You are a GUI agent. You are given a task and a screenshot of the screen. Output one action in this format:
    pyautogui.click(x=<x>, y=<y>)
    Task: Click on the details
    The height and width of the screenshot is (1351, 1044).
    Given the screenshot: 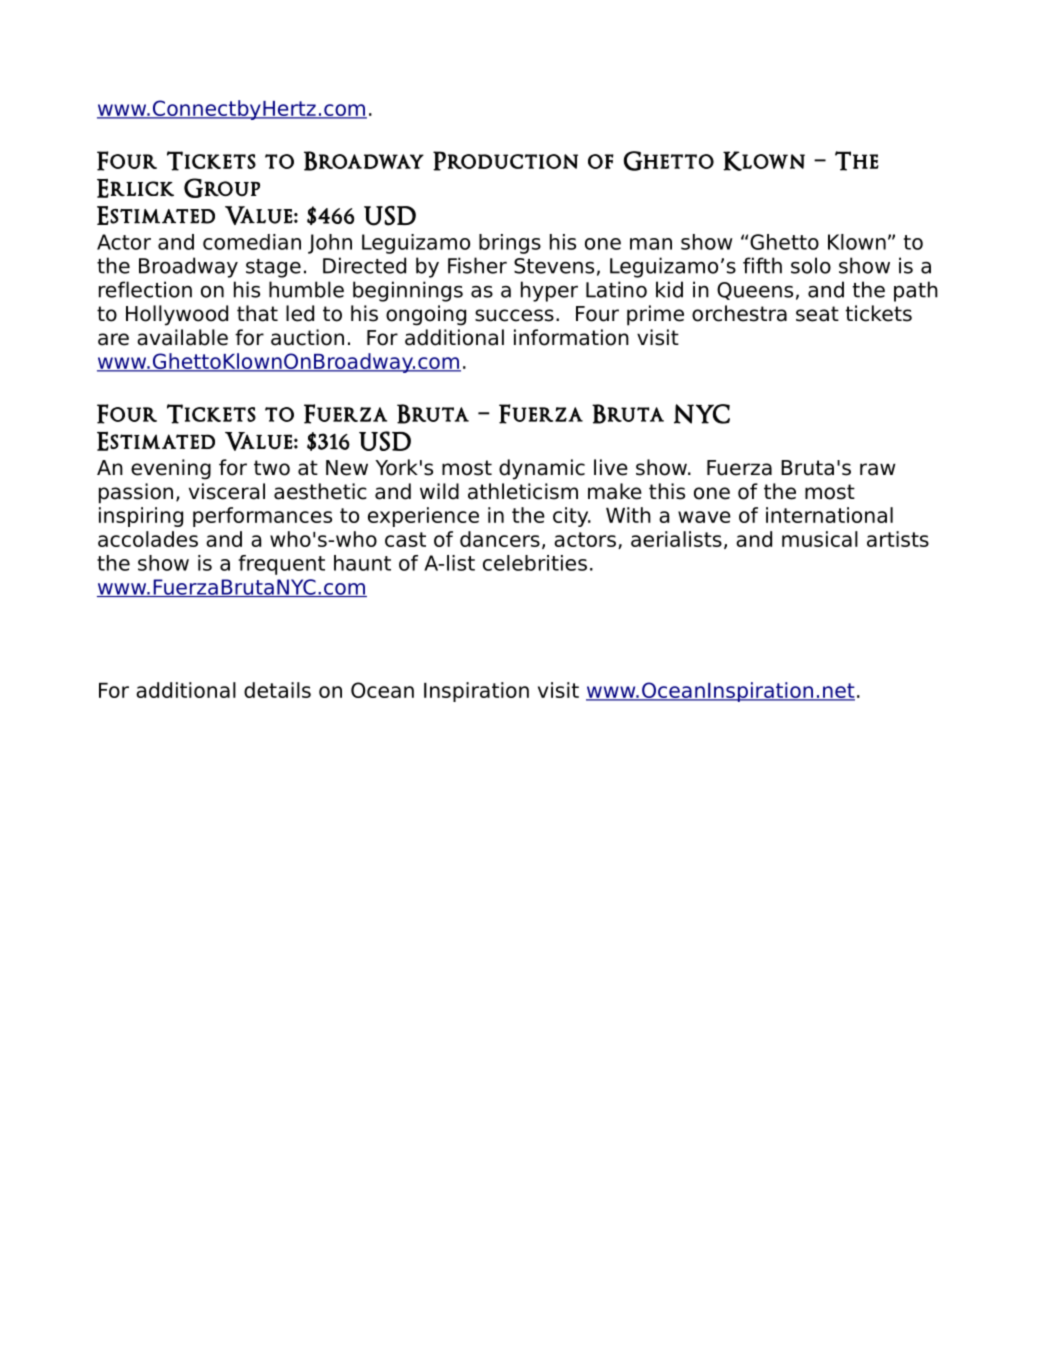 What is the action you would take?
    pyautogui.click(x=277, y=690)
